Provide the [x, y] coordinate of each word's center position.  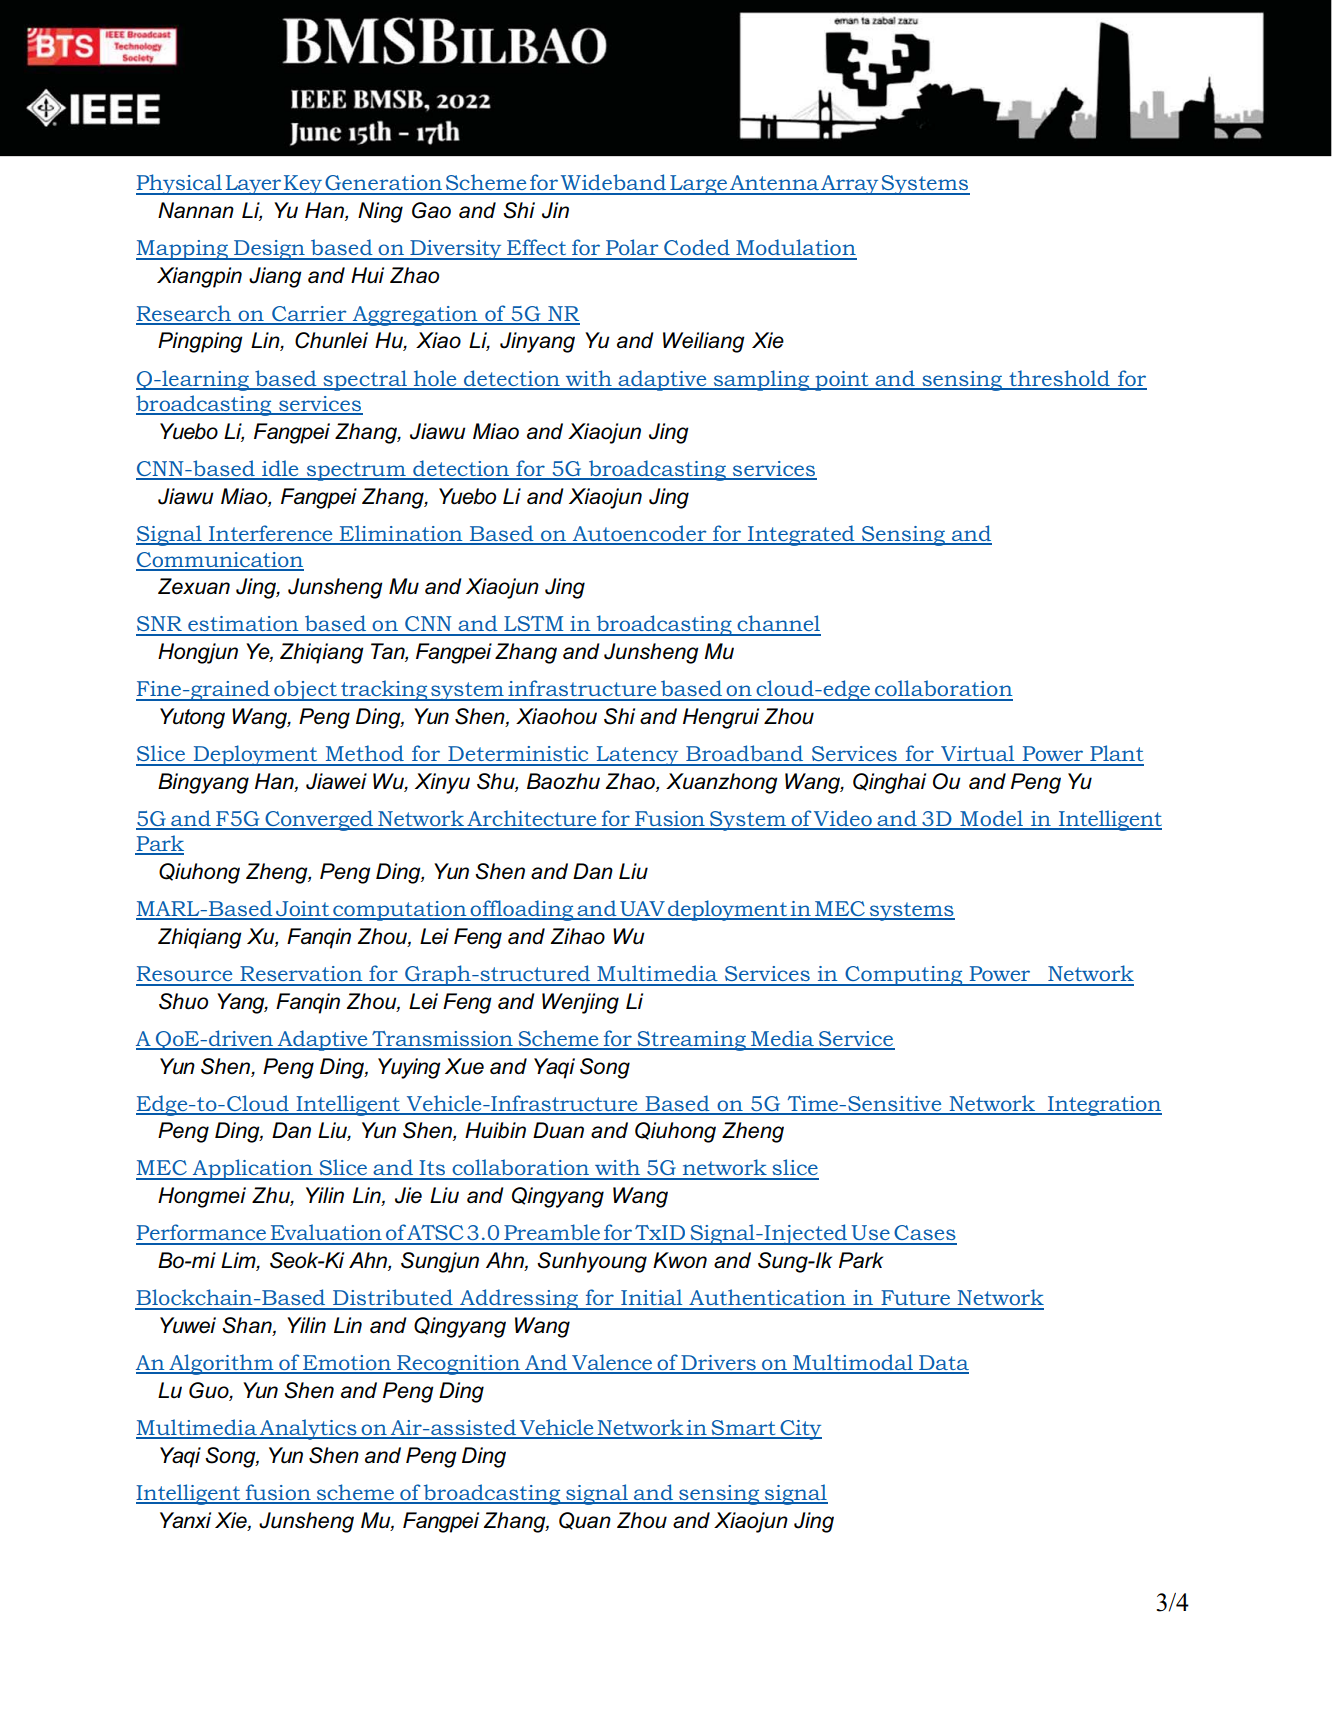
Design [269, 250]
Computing [904, 976]
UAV [642, 910]
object [305, 690]
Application [252, 1169]
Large [698, 185]
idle [280, 469]
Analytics [308, 1429]
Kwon [680, 1260]
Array [850, 185]
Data [943, 1364]
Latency [637, 756]
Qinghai [889, 783]
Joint [302, 910]
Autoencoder [639, 534]
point [842, 381]
